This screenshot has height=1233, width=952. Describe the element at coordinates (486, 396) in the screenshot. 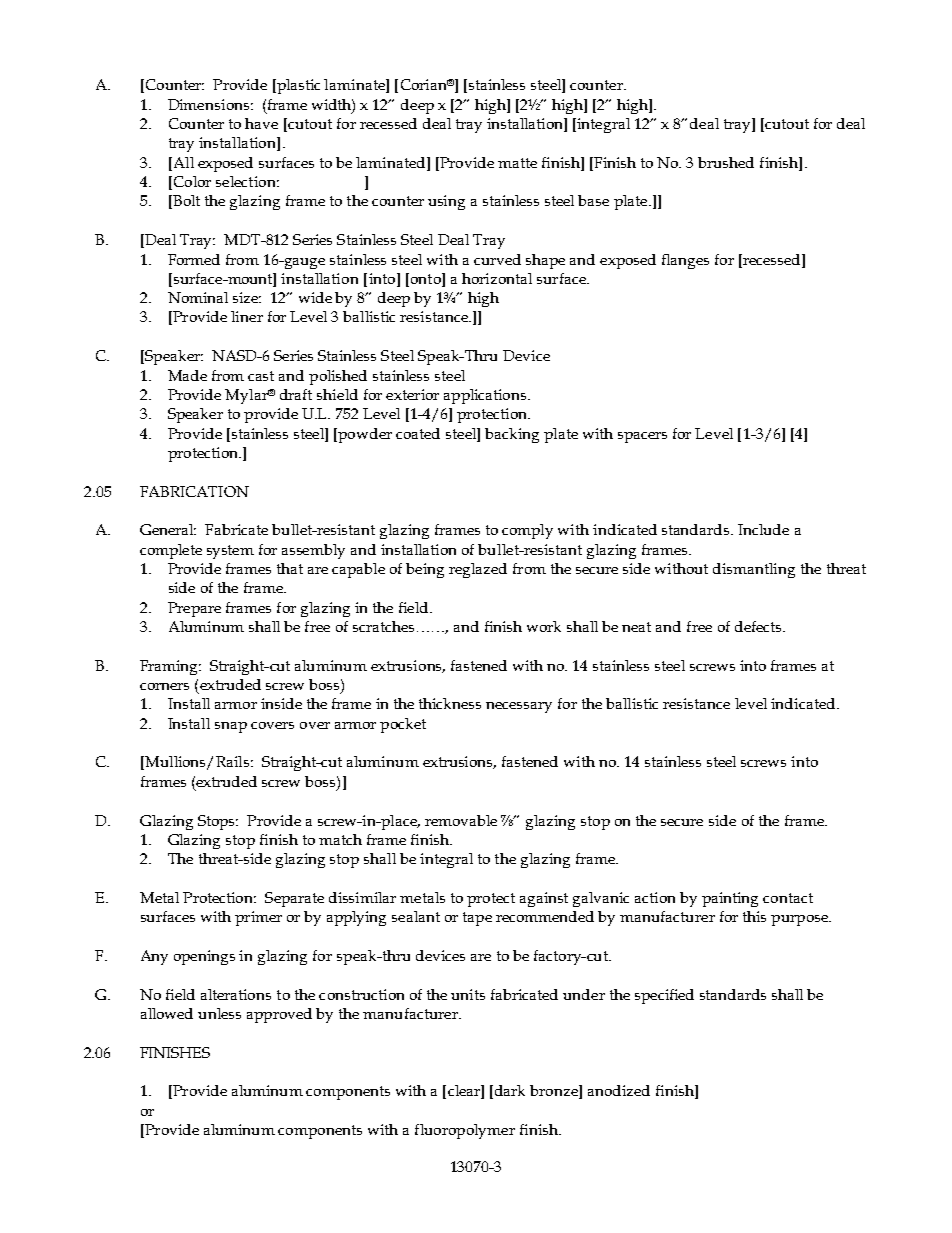

I see `applications` at that location.
